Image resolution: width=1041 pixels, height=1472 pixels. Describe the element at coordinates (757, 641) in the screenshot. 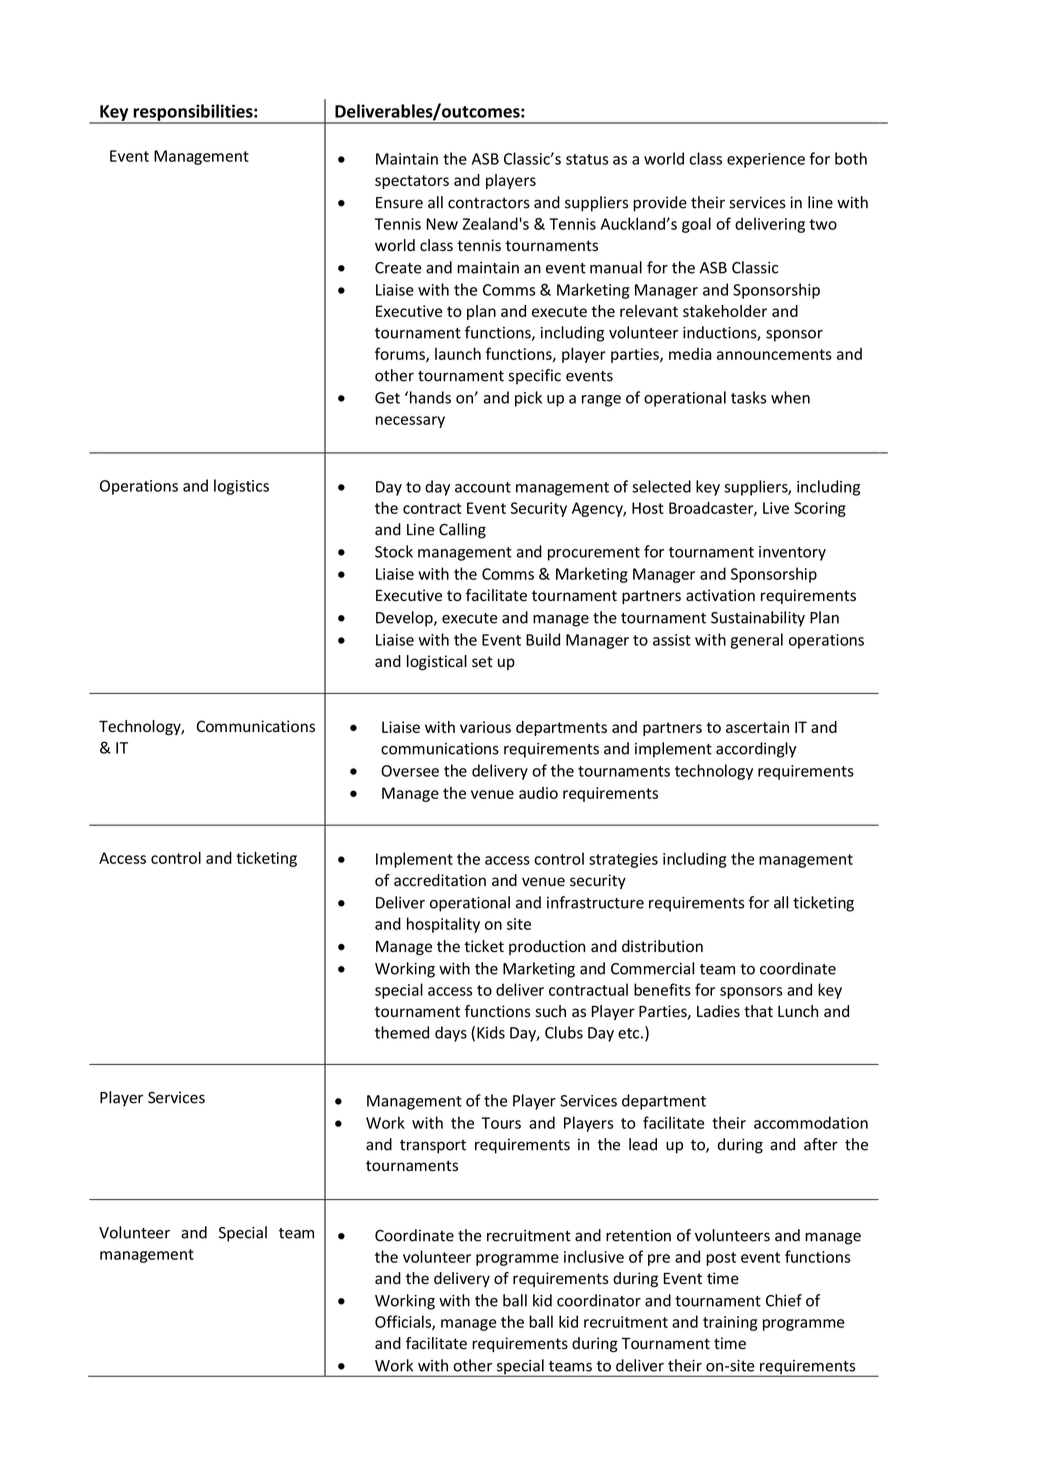

I see `general` at that location.
